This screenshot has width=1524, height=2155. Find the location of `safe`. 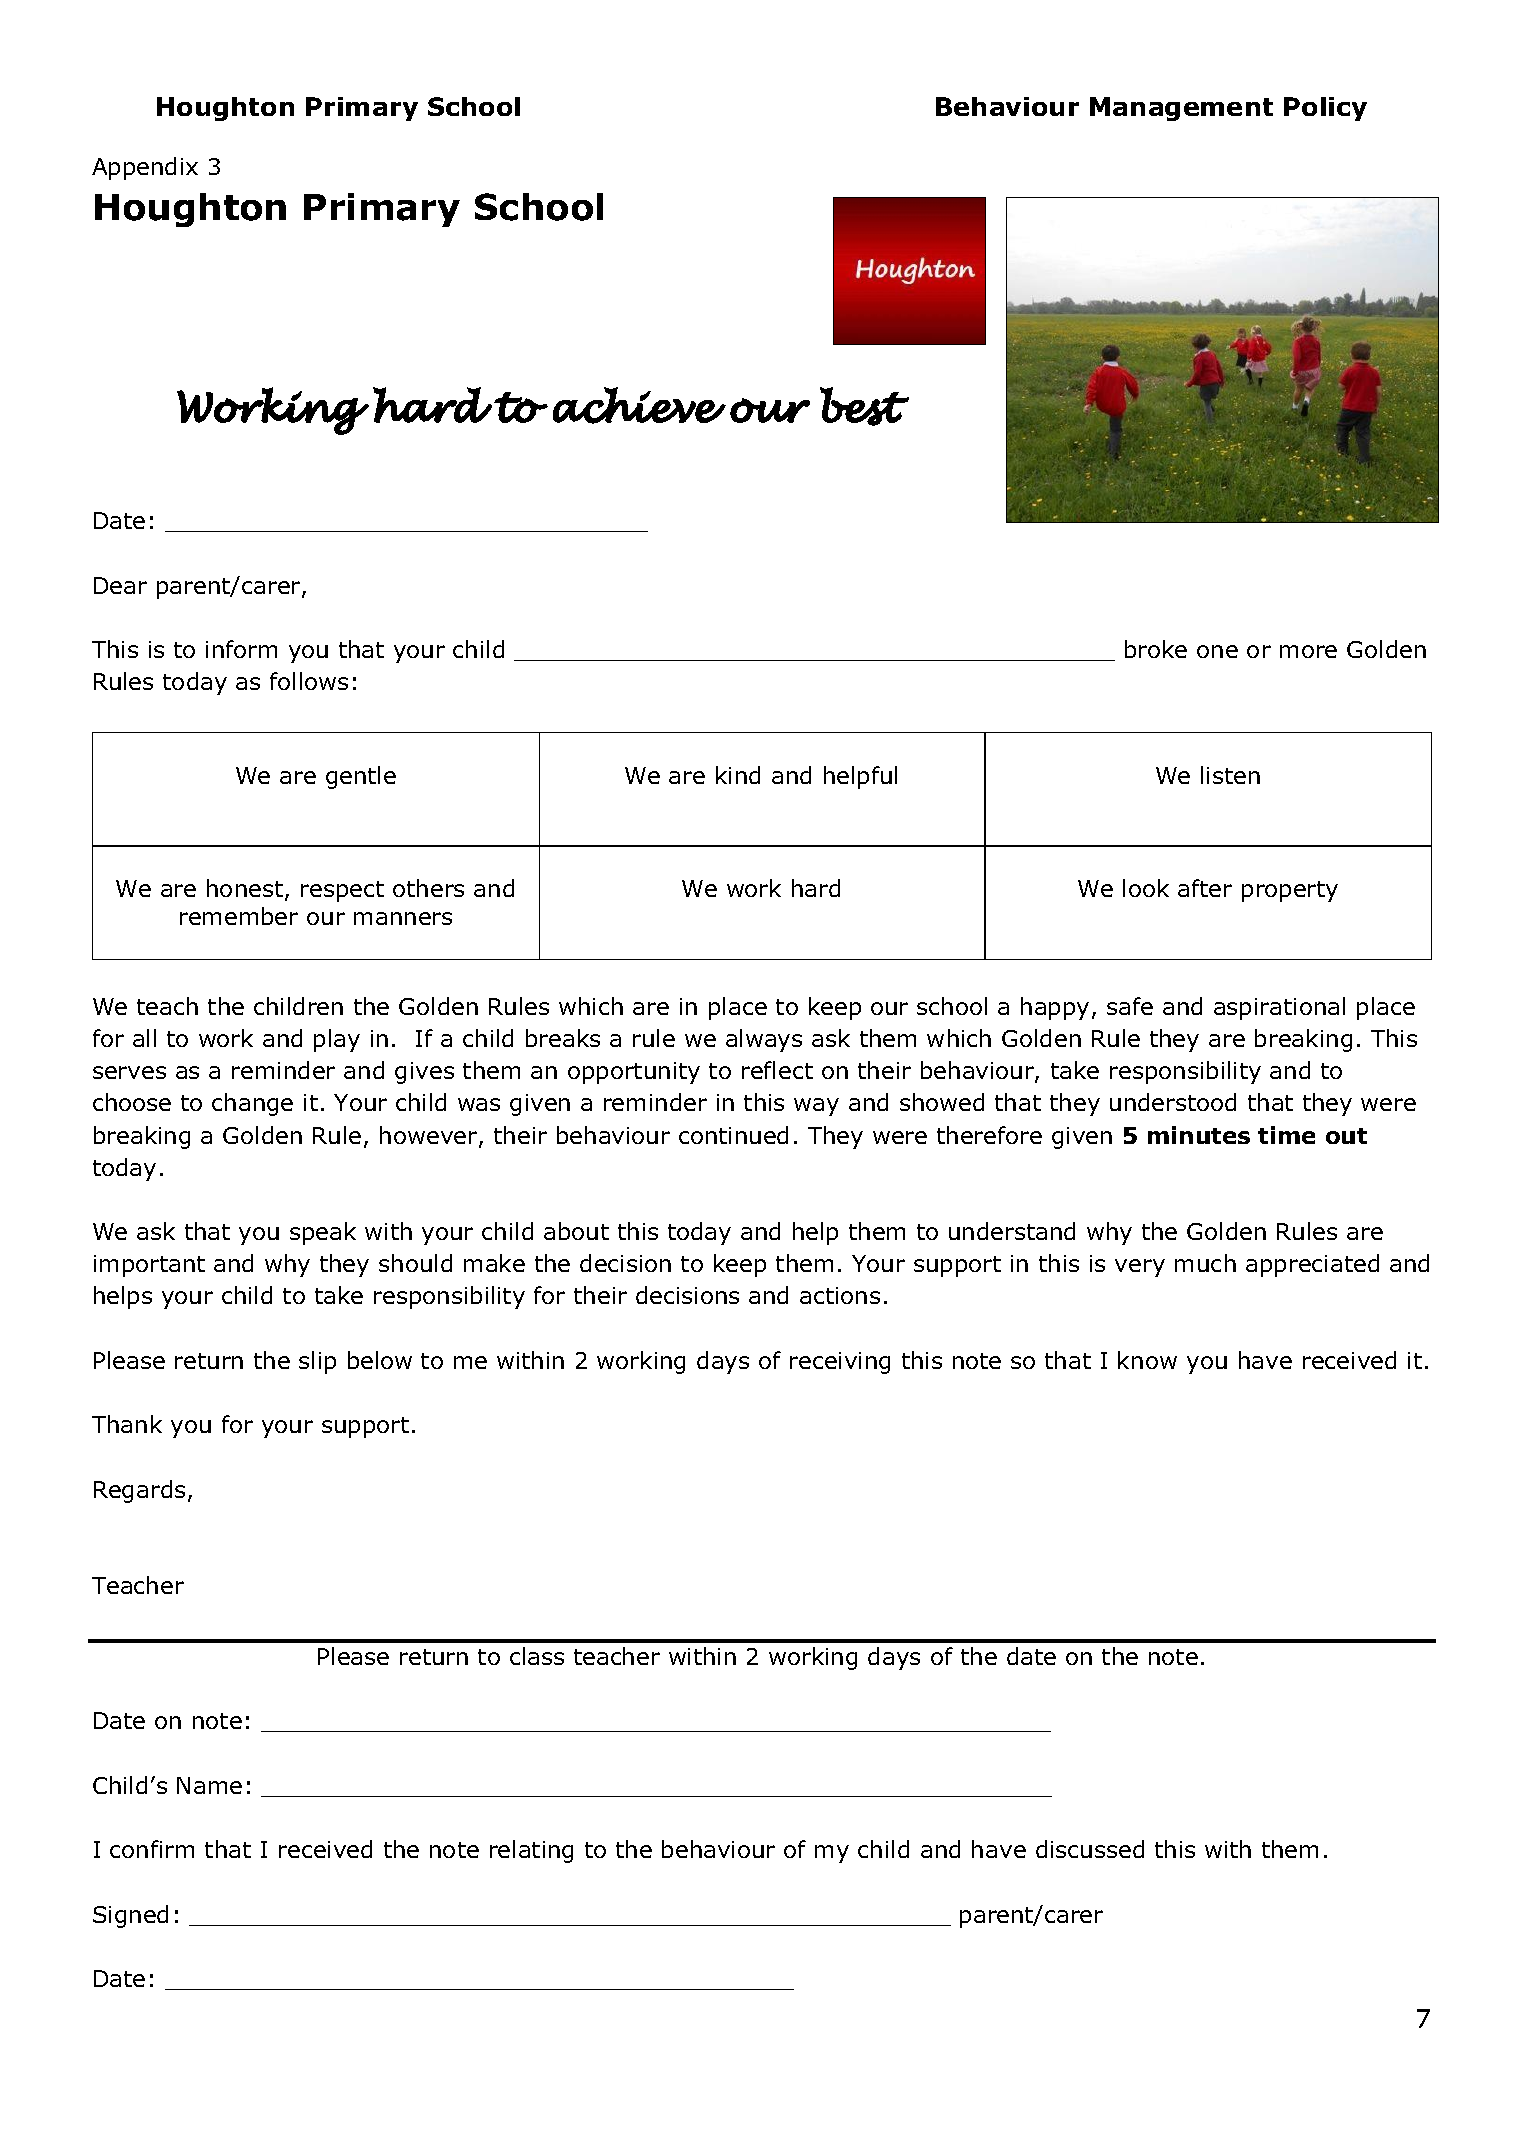

safe is located at coordinates (1130, 1006).
